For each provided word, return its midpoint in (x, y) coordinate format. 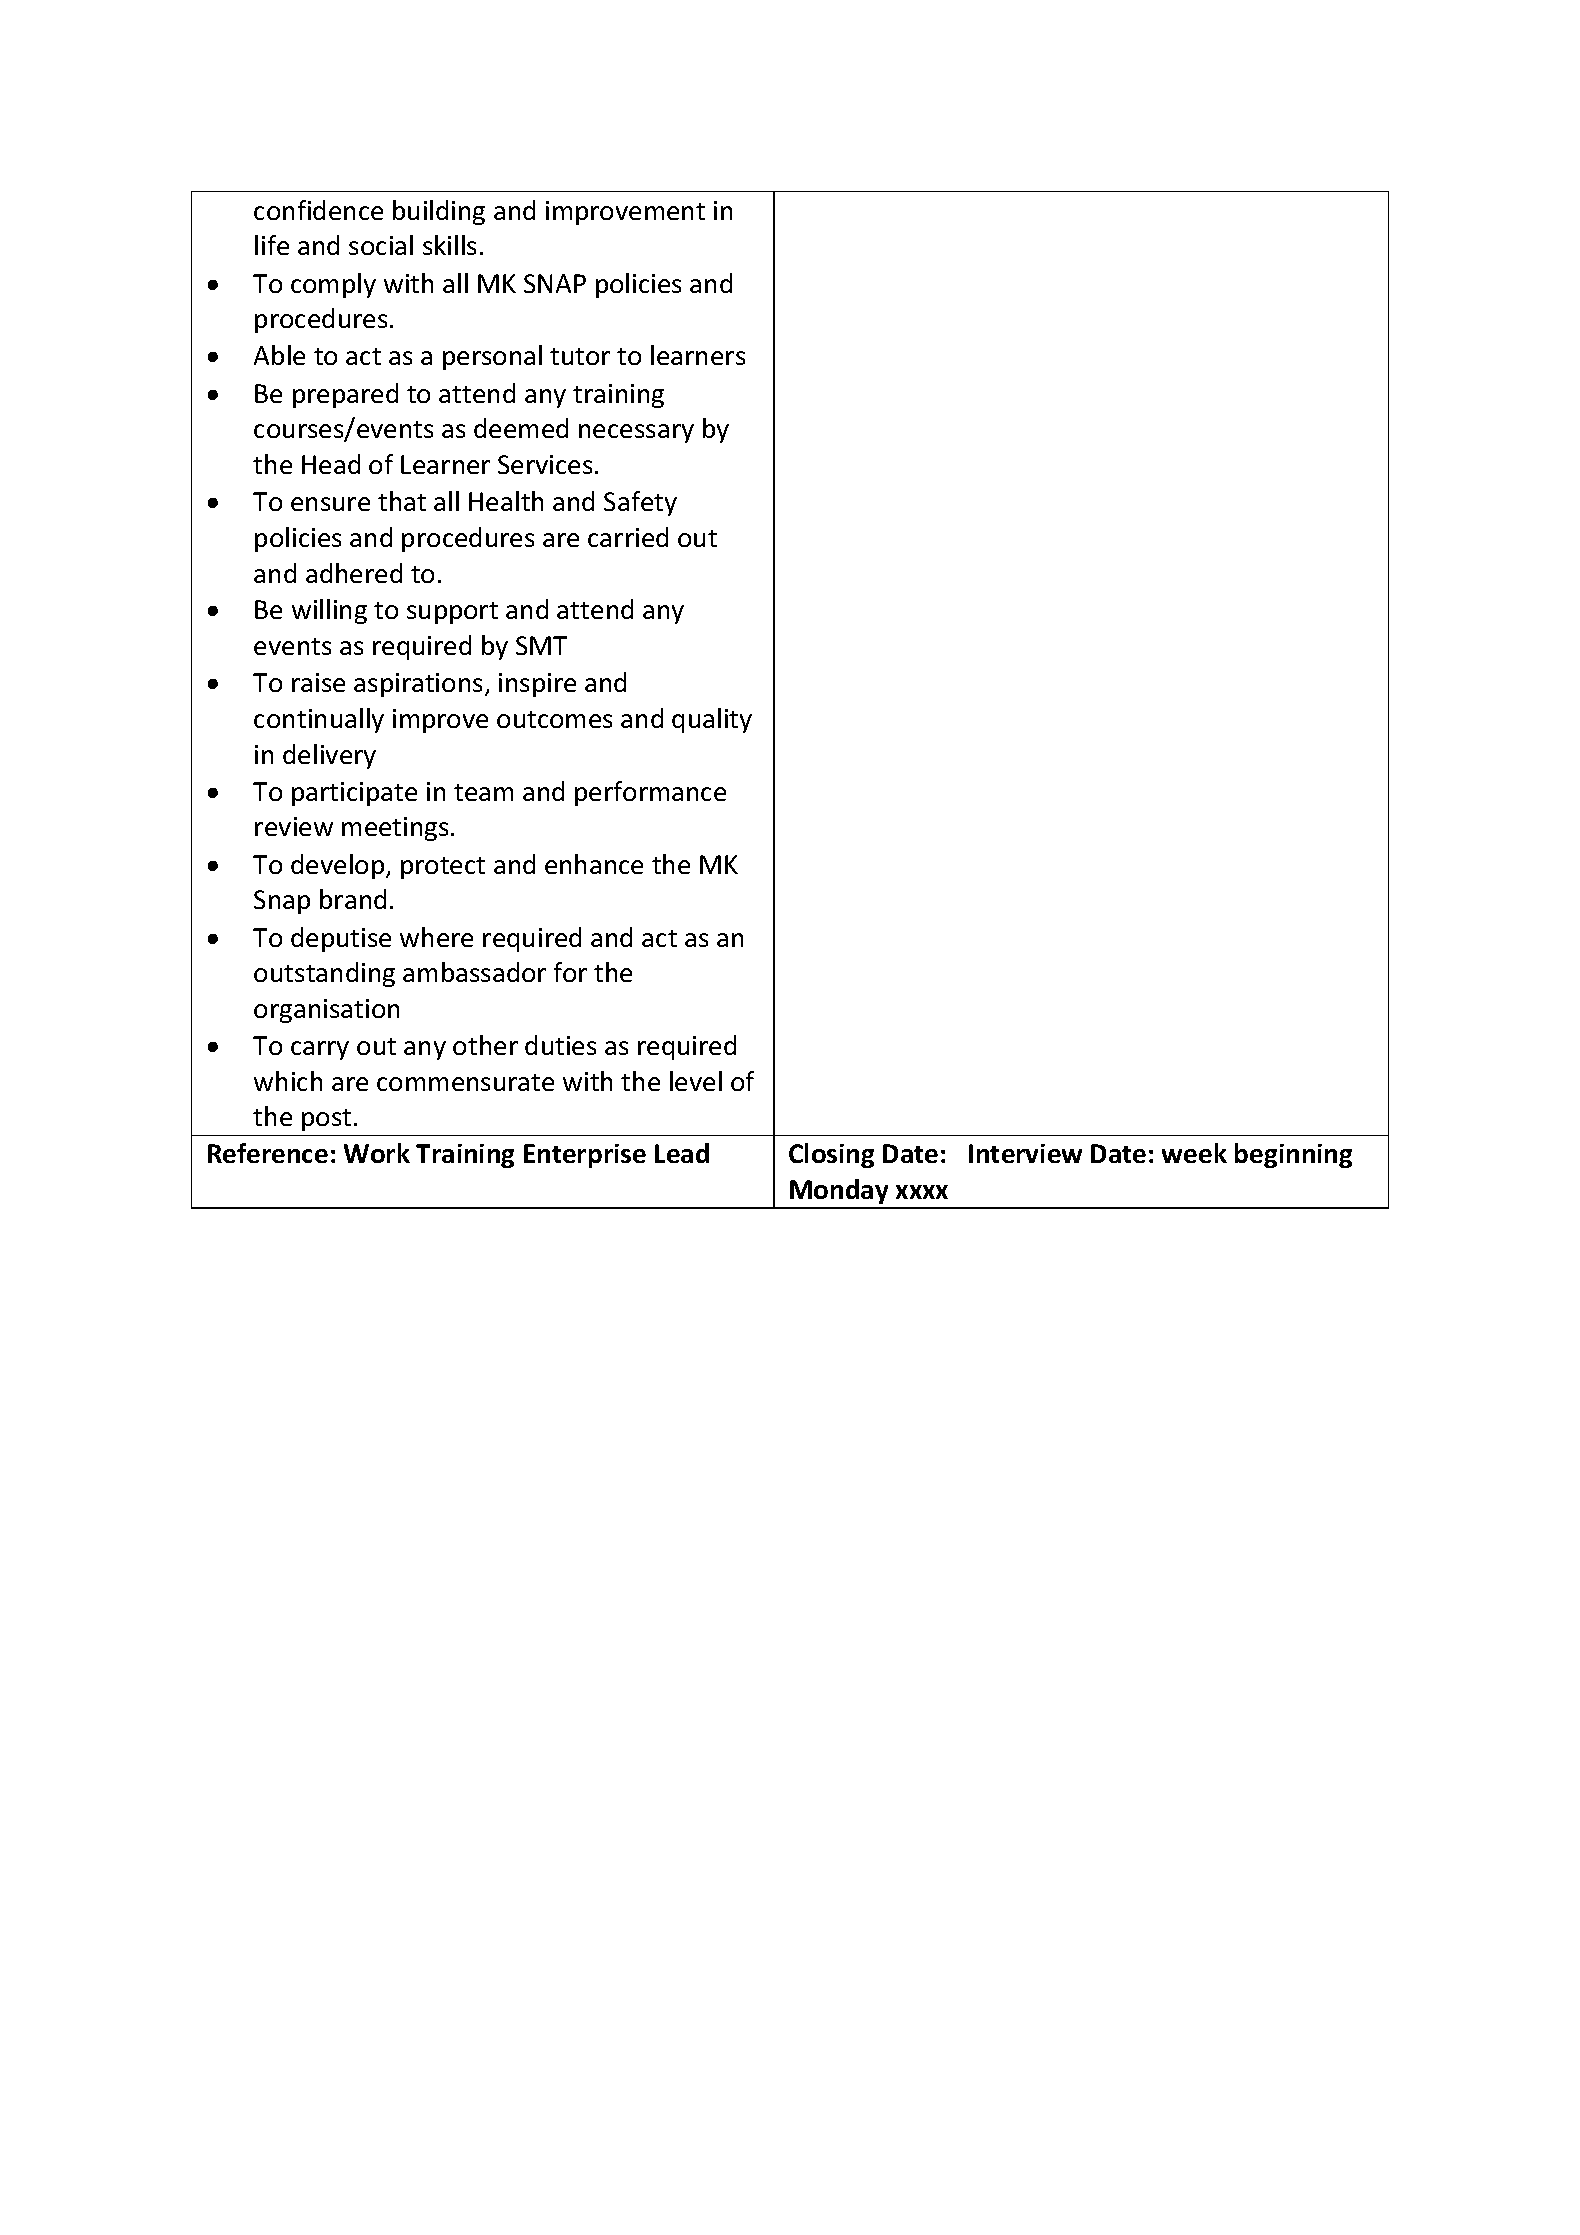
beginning (1293, 1155)
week (1194, 1153)
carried (628, 537)
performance (650, 793)
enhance (594, 864)
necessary (636, 433)
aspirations (418, 685)
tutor (580, 356)
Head (331, 464)
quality (712, 720)
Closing (831, 1155)
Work (377, 1153)
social (381, 245)
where (436, 937)
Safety (640, 503)
